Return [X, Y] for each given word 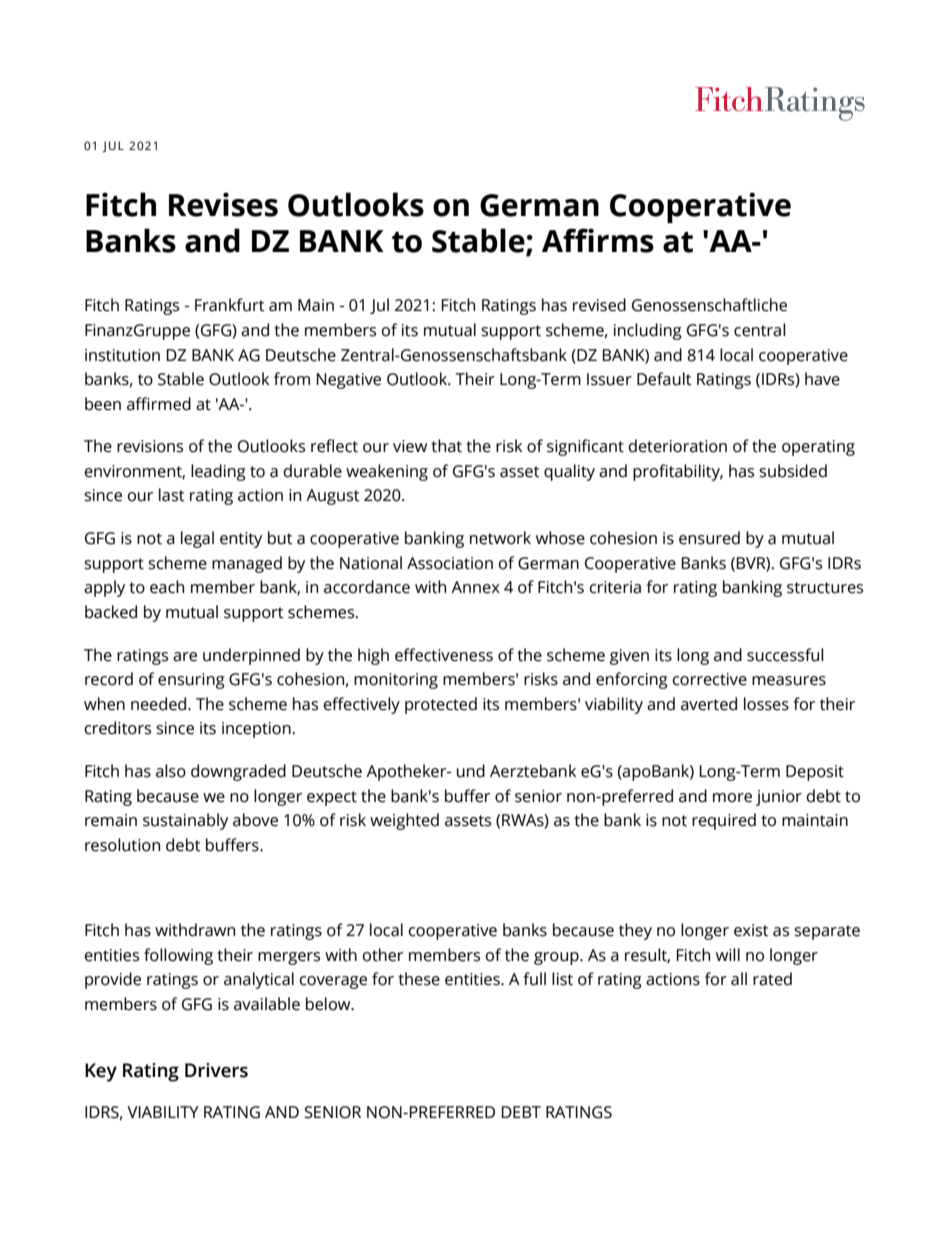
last [172, 495]
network [500, 538]
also [171, 771]
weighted [404, 821]
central [760, 330]
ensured [709, 538]
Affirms [598, 240]
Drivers [216, 1070]
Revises [223, 204]
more [732, 798]
